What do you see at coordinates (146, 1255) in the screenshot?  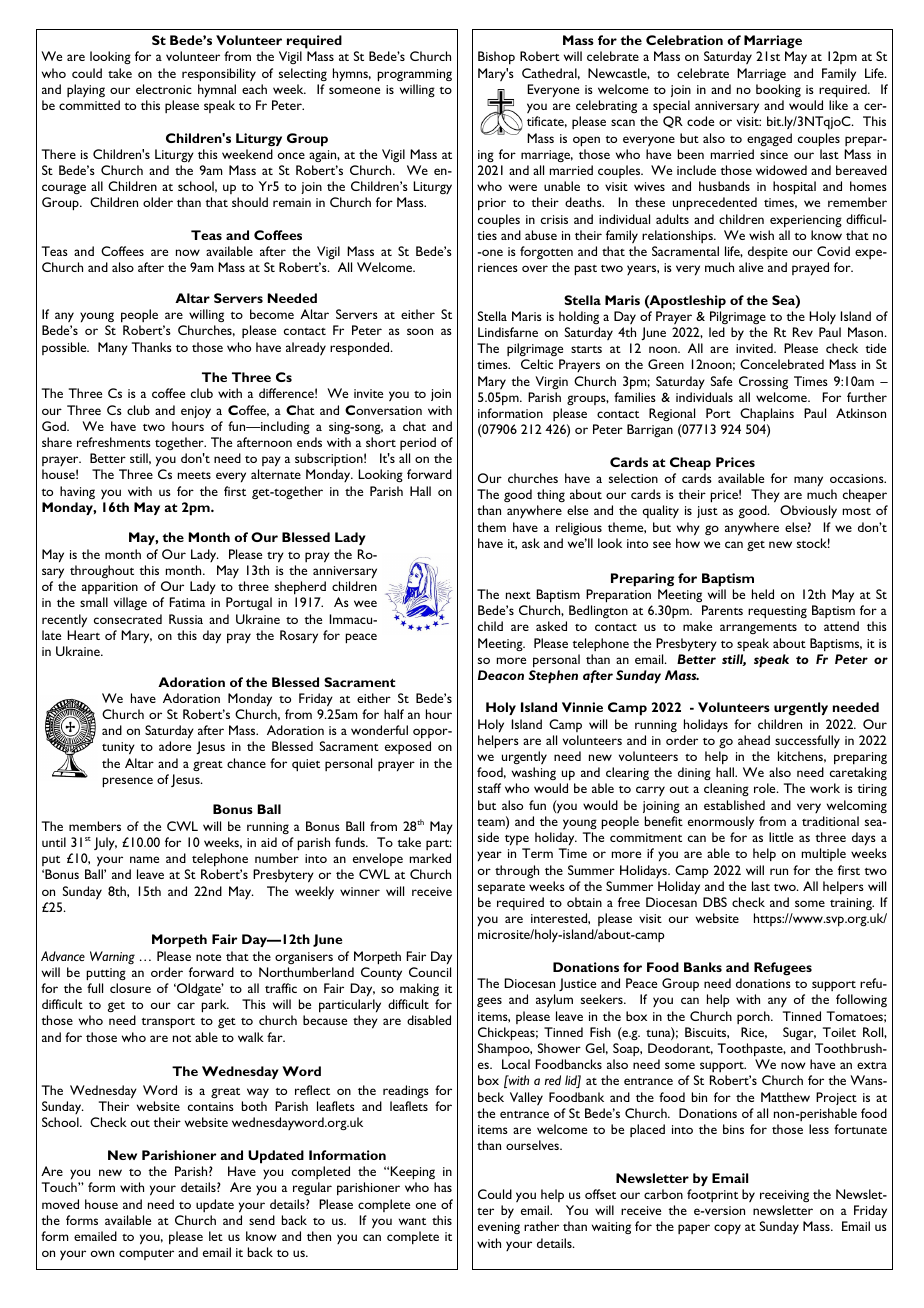 I see `computer` at bounding box center [146, 1255].
